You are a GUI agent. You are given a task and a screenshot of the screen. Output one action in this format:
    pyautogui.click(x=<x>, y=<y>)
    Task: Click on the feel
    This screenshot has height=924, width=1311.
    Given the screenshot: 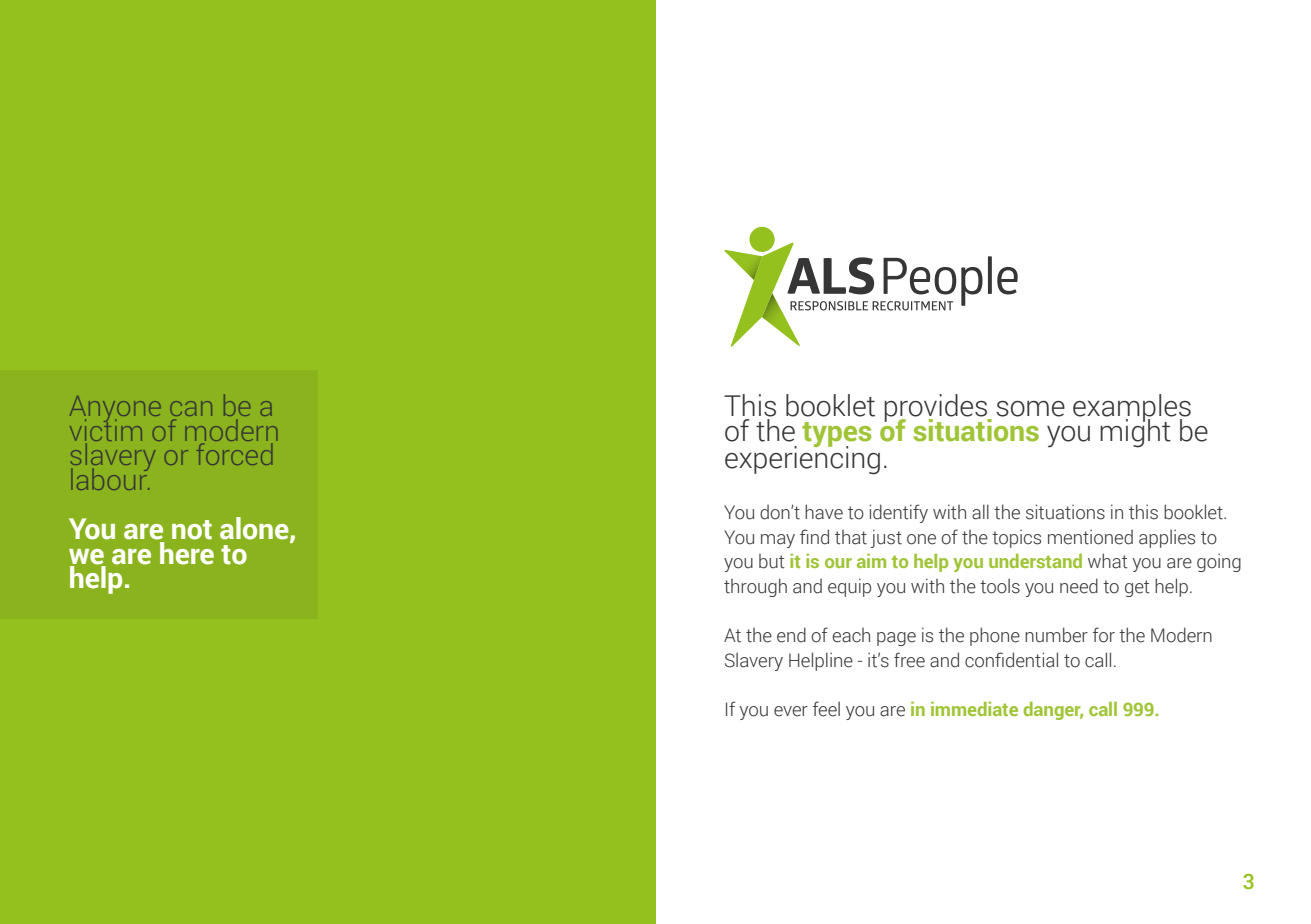 What is the action you would take?
    pyautogui.click(x=826, y=709)
